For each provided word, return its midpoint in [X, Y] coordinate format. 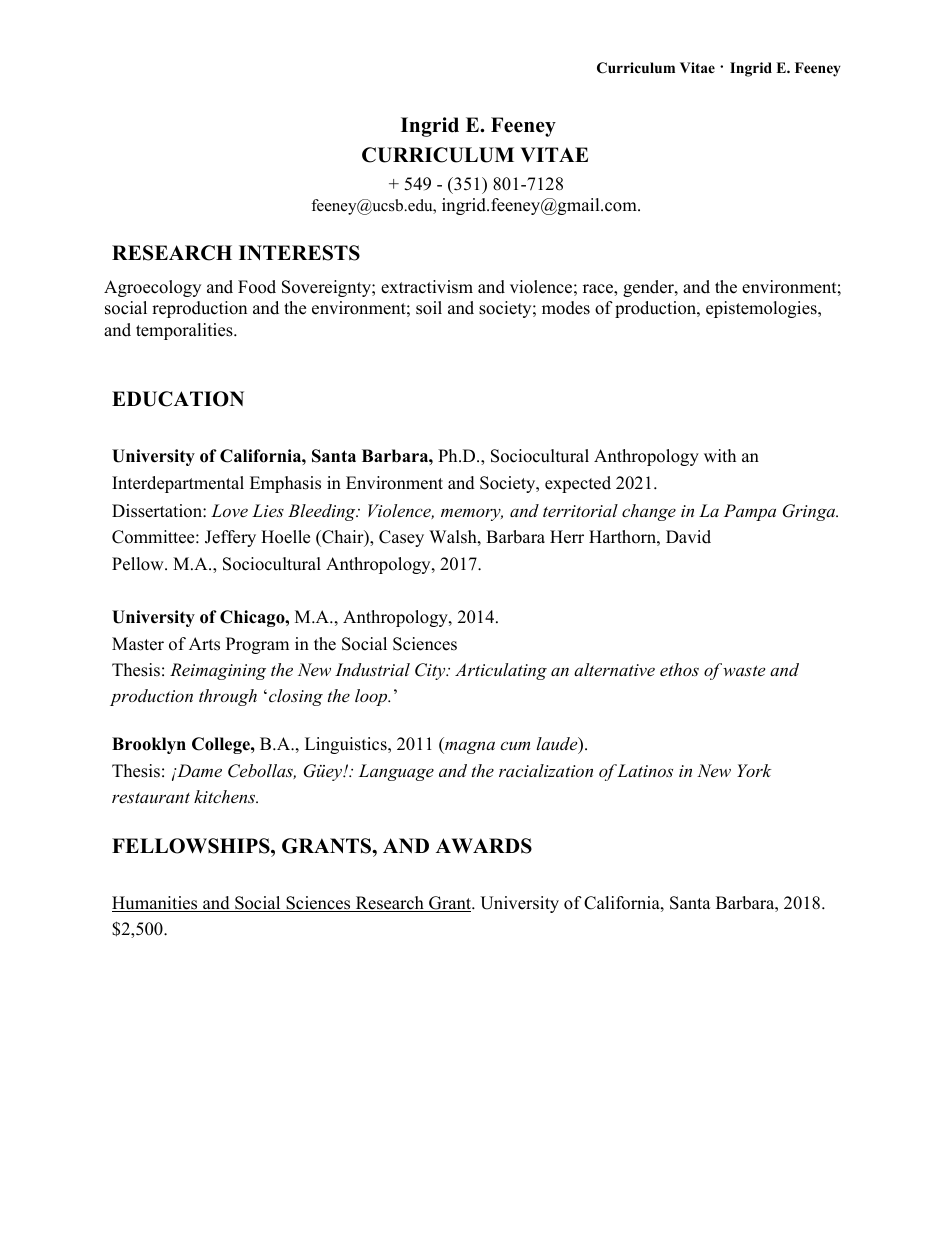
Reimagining [218, 671]
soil [429, 308]
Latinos [645, 770]
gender [649, 288]
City [431, 671]
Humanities [156, 904]
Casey [401, 538]
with [720, 455]
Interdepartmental [178, 484]
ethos [679, 669]
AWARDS [484, 846]
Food [257, 287]
